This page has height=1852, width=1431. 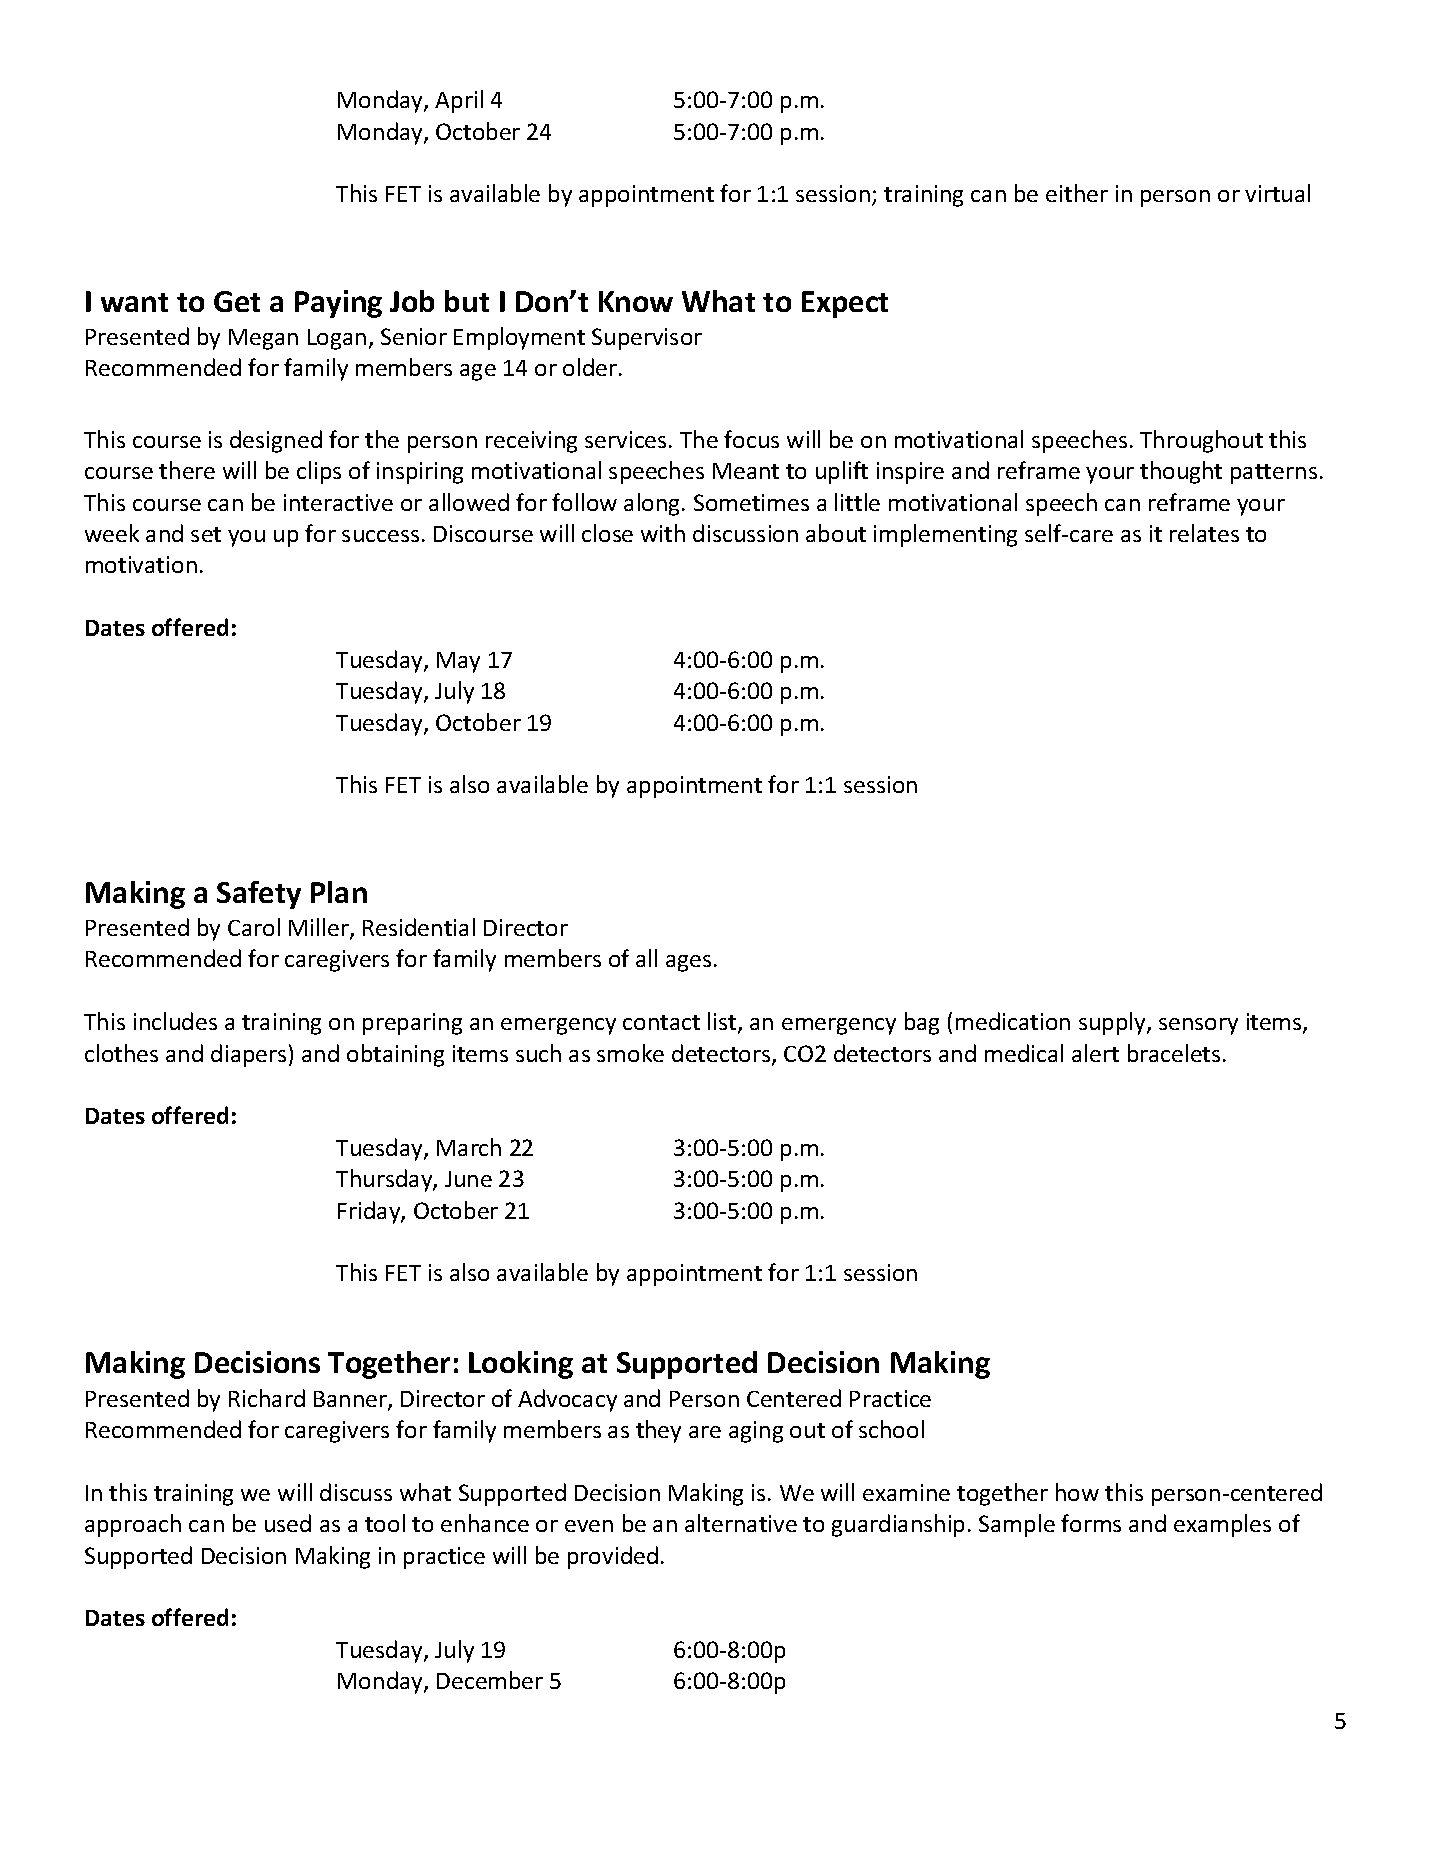 What do you see at coordinates (1204, 533) in the page?
I see `relates` at bounding box center [1204, 533].
